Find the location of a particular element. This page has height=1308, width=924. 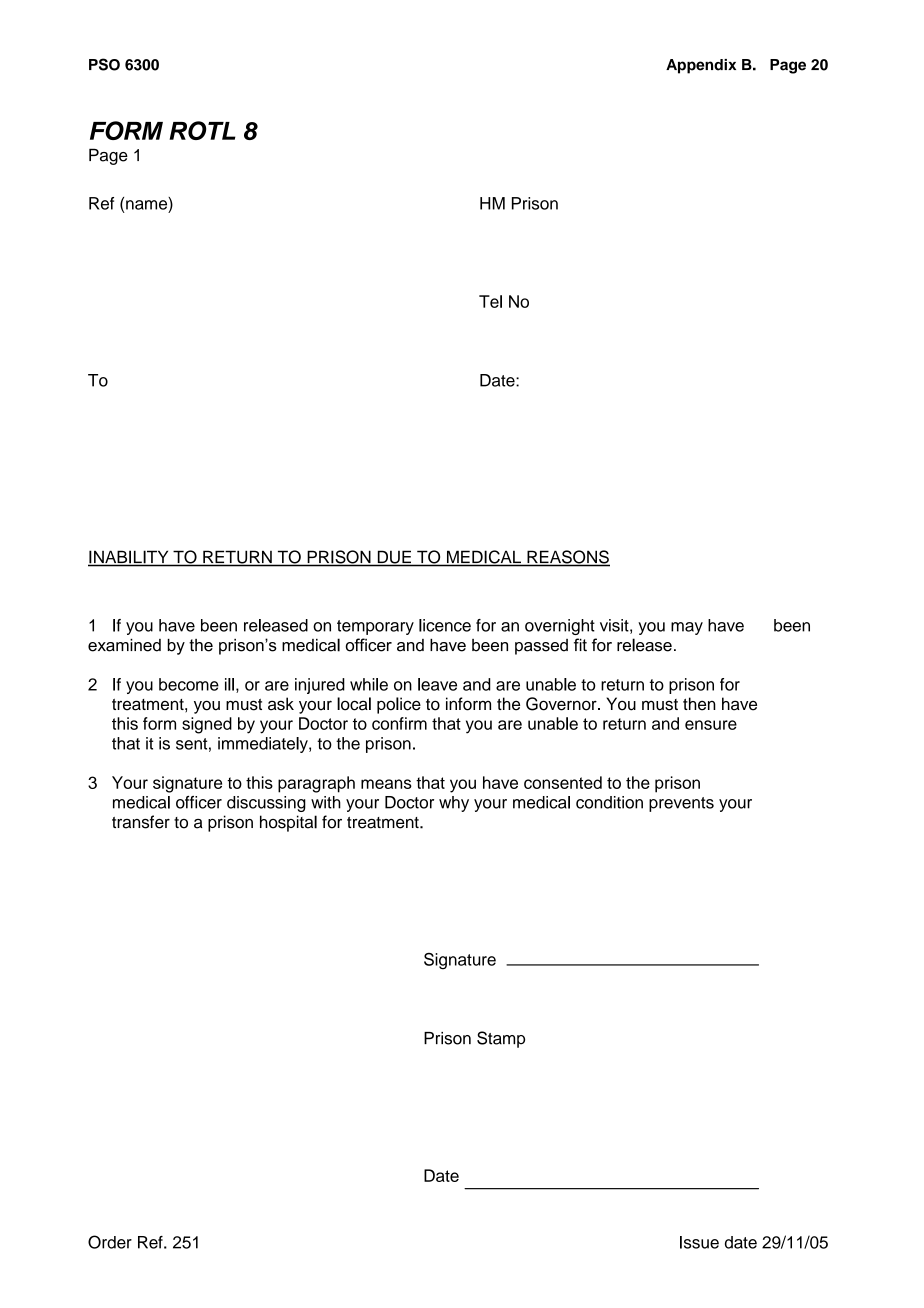

REASONS is located at coordinates (567, 558).
